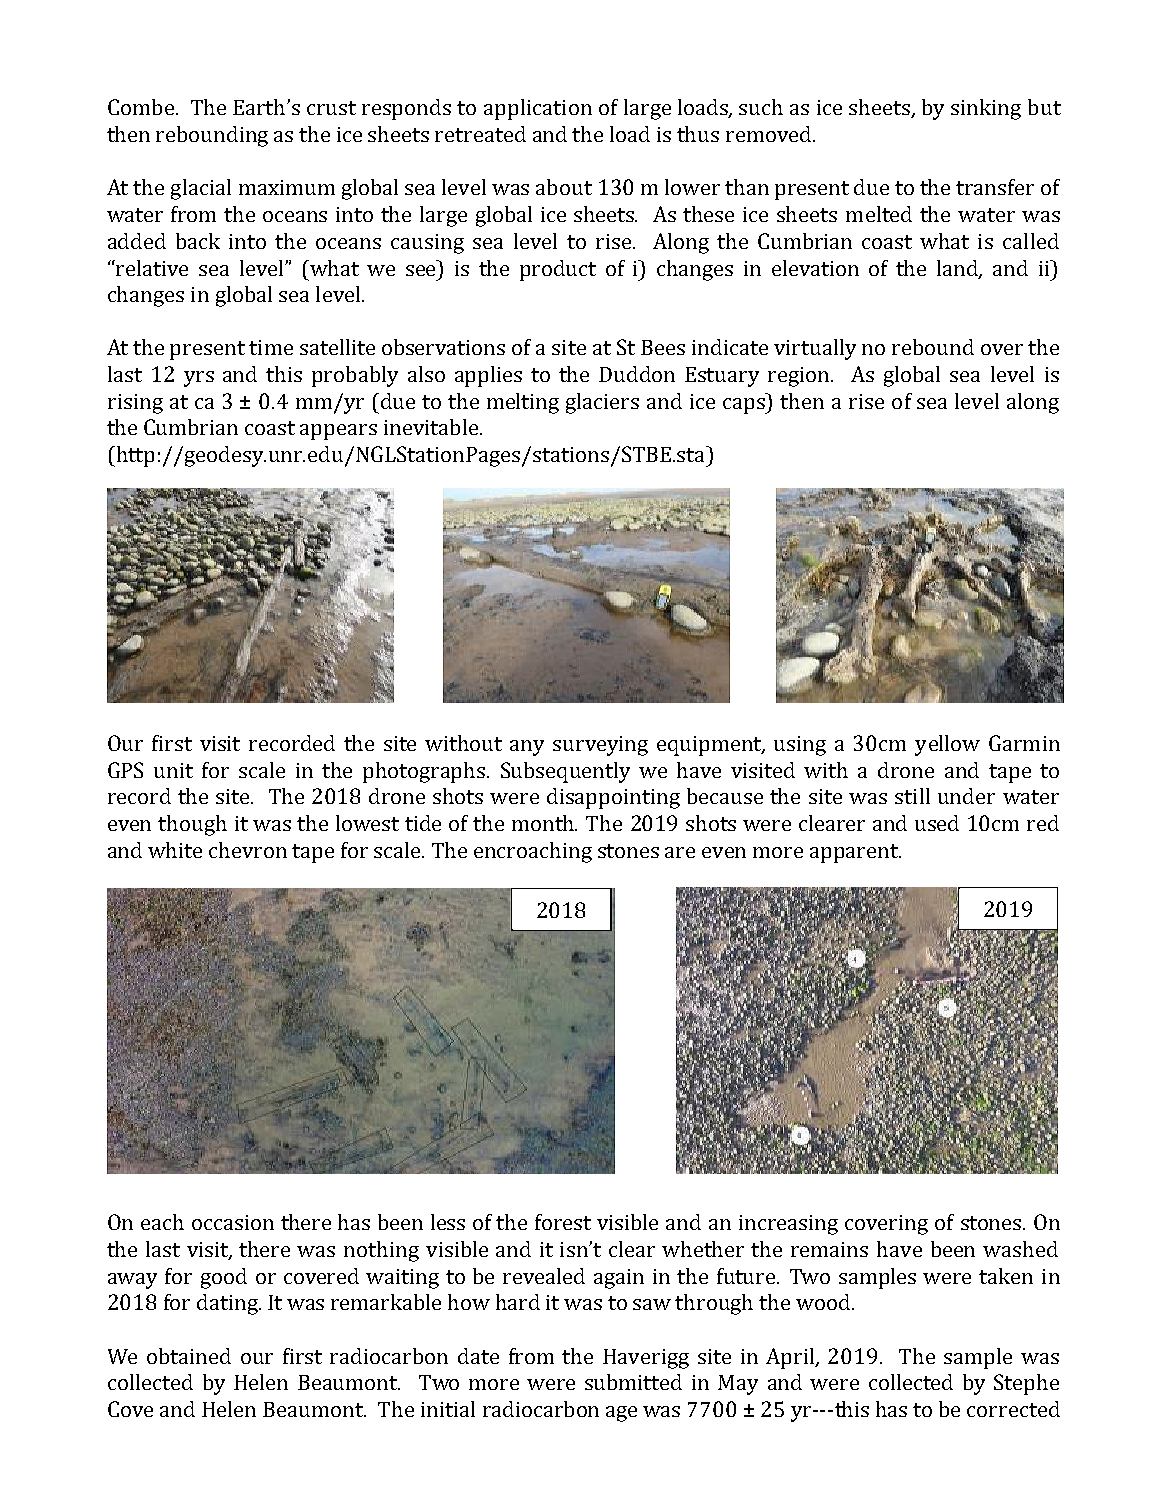  Describe the element at coordinates (600, 746) in the page. I see `surveying` at that location.
